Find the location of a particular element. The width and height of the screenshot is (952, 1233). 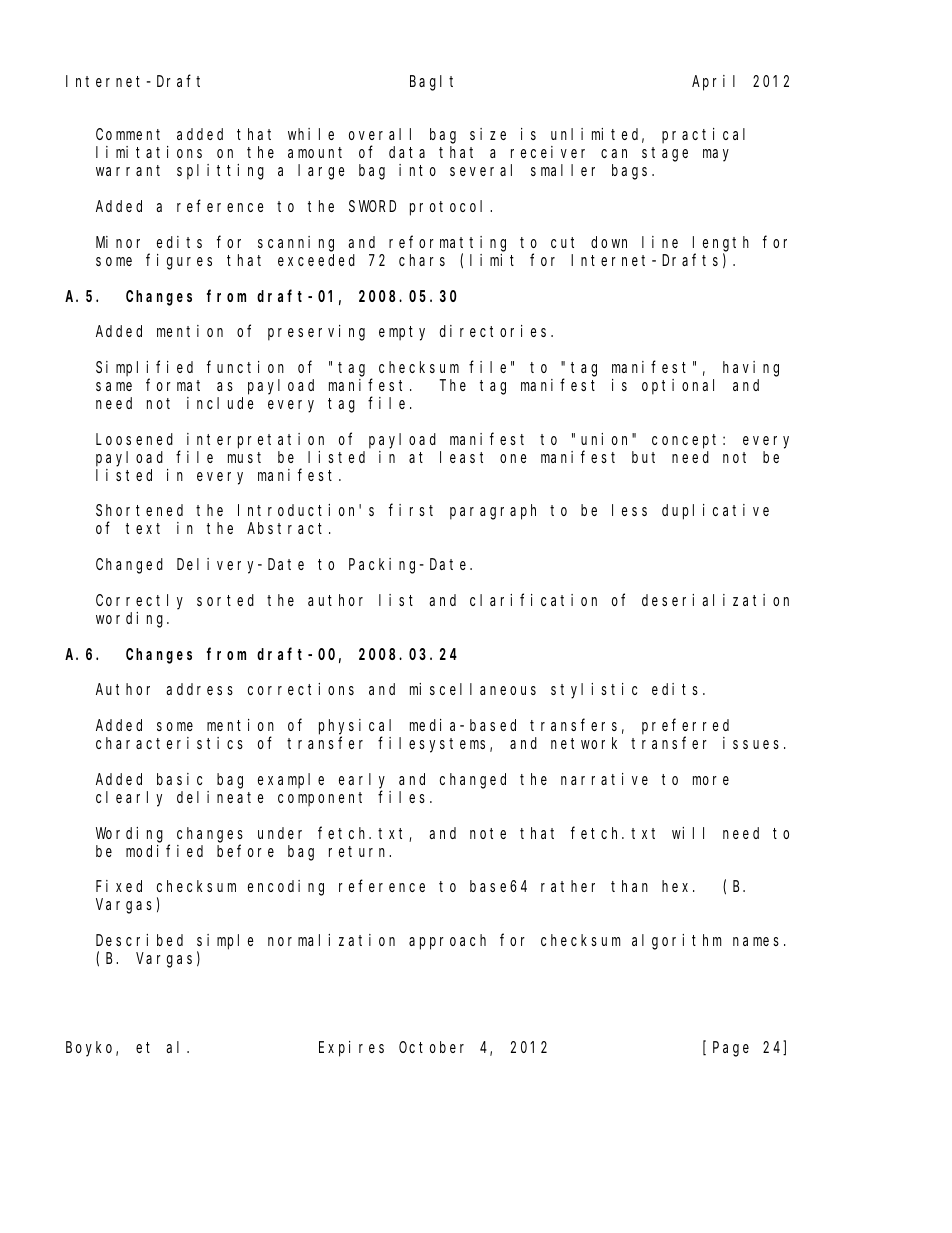

having is located at coordinates (751, 369).
